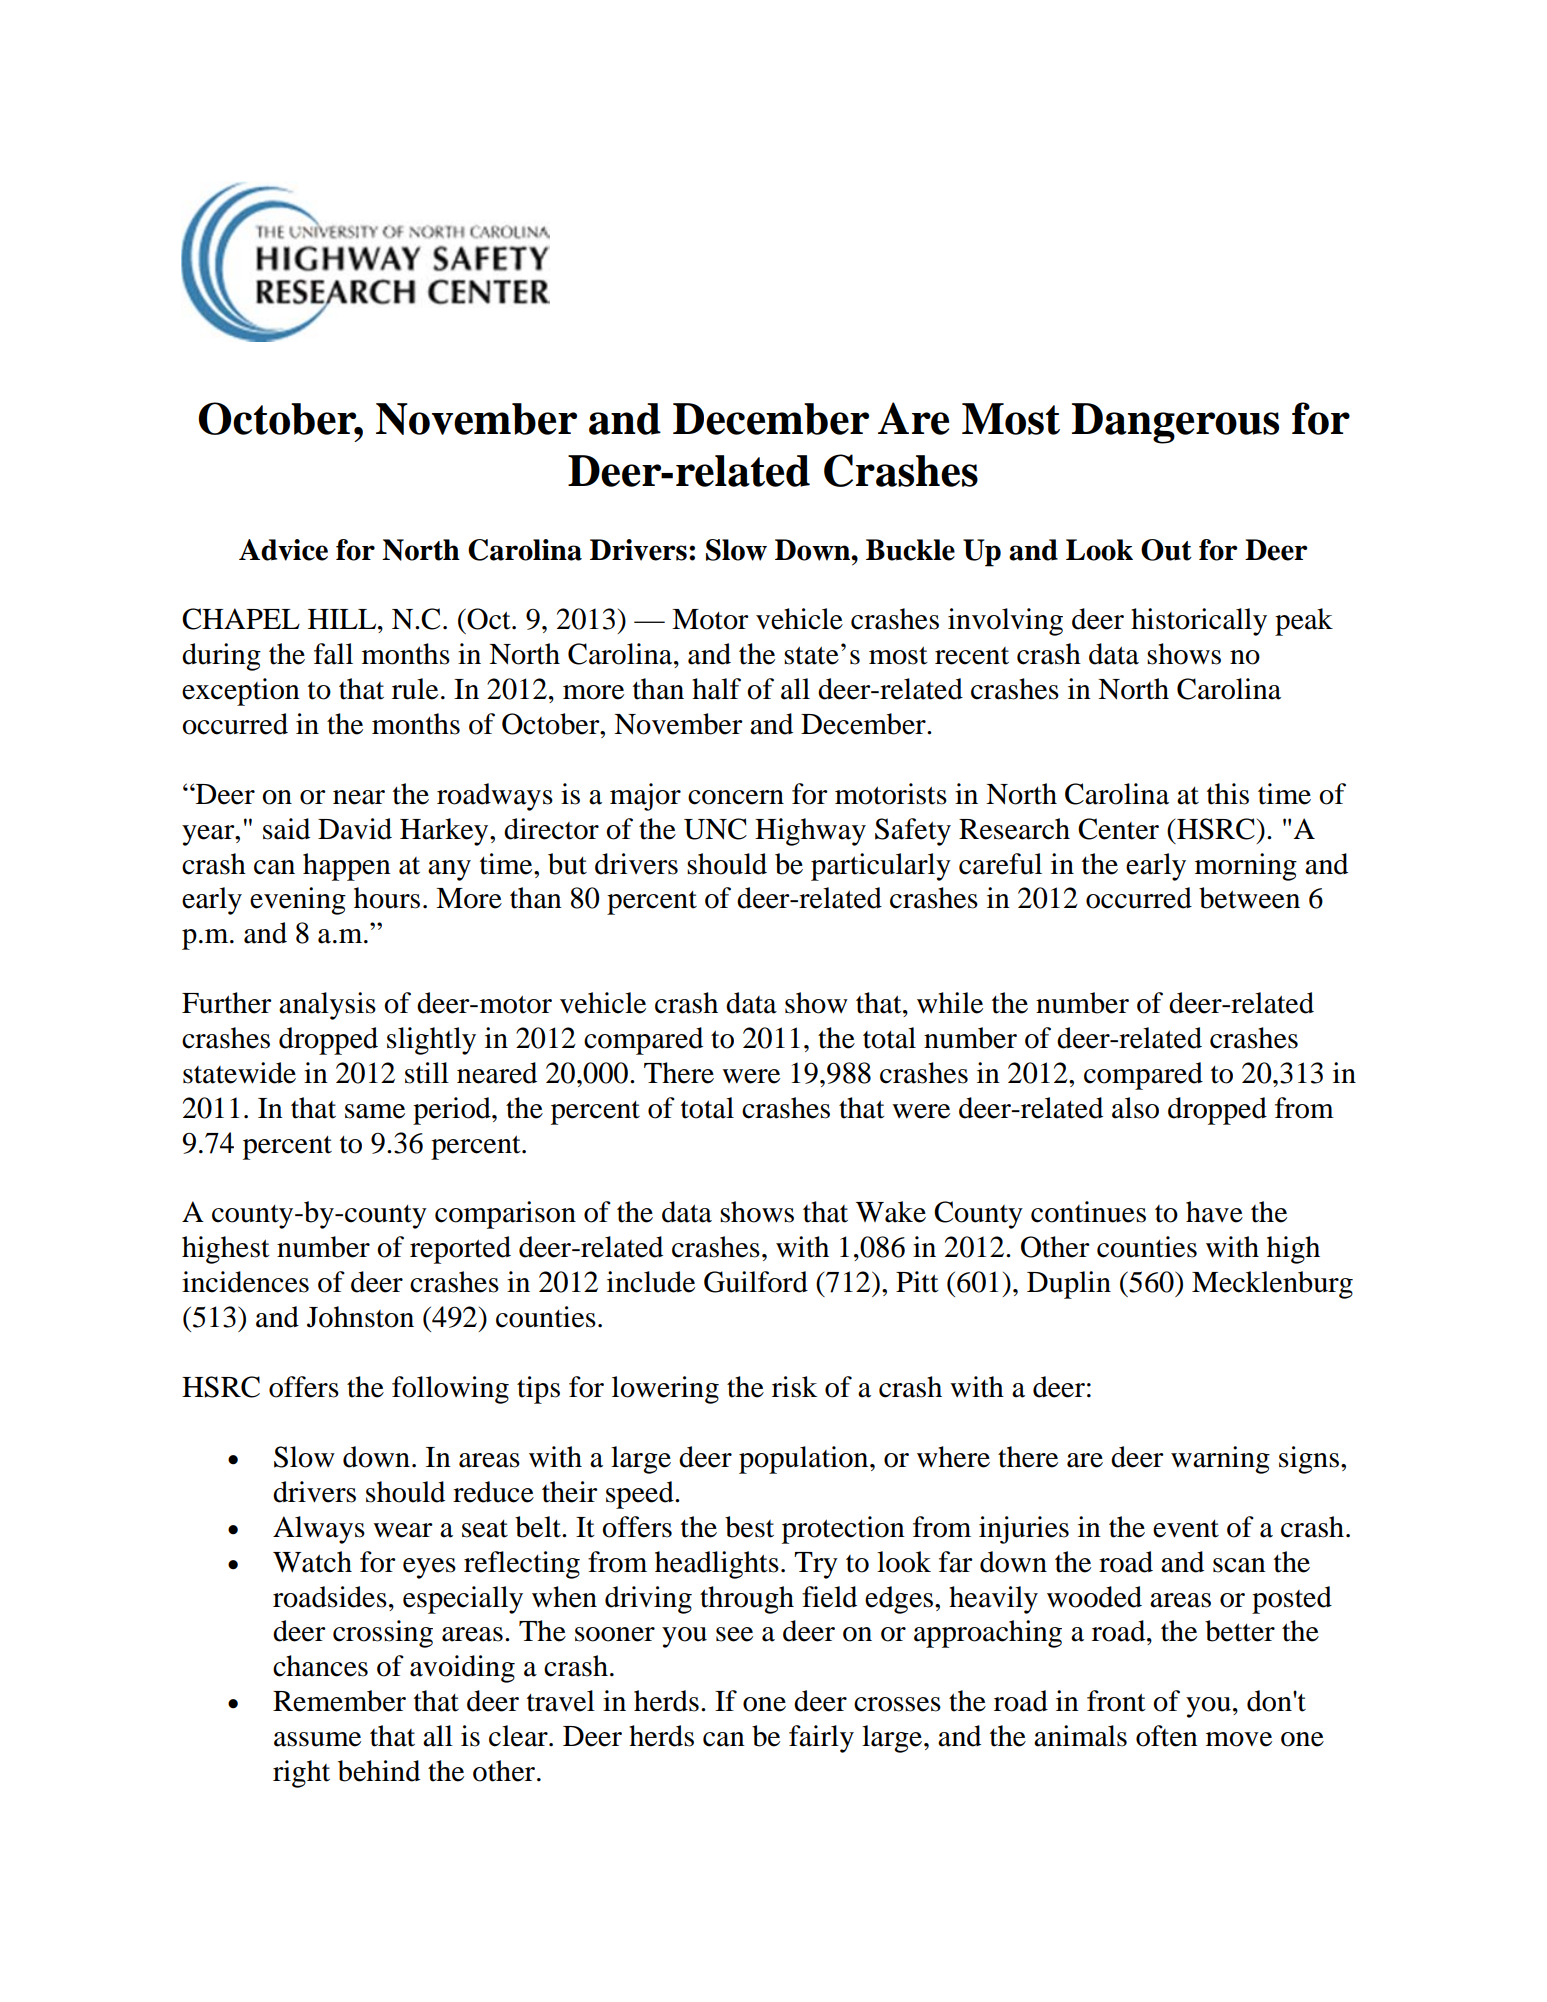 The image size is (1547, 2002). I want to click on assume, so click(317, 1739).
